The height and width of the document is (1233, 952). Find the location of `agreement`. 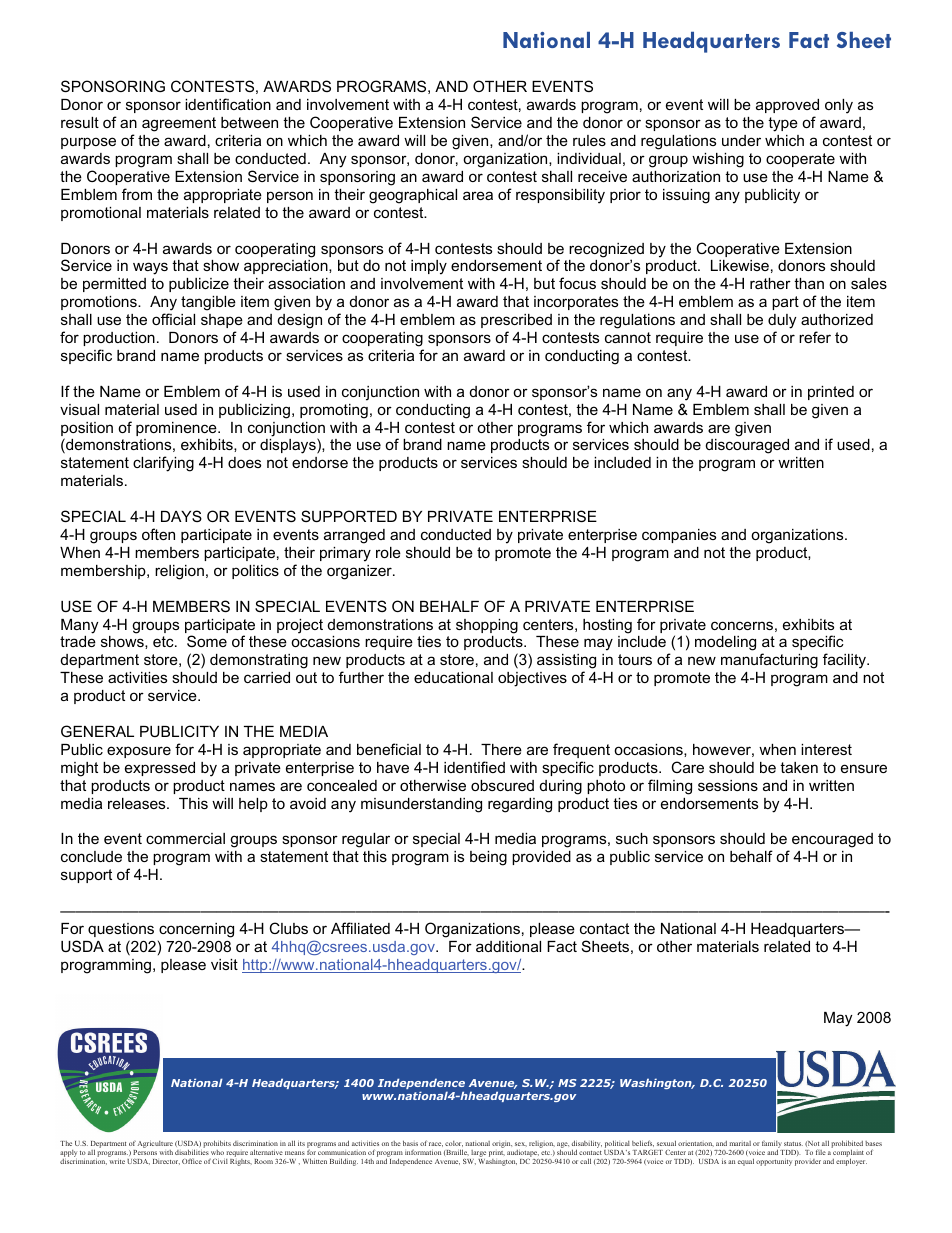

agreement is located at coordinates (179, 124).
